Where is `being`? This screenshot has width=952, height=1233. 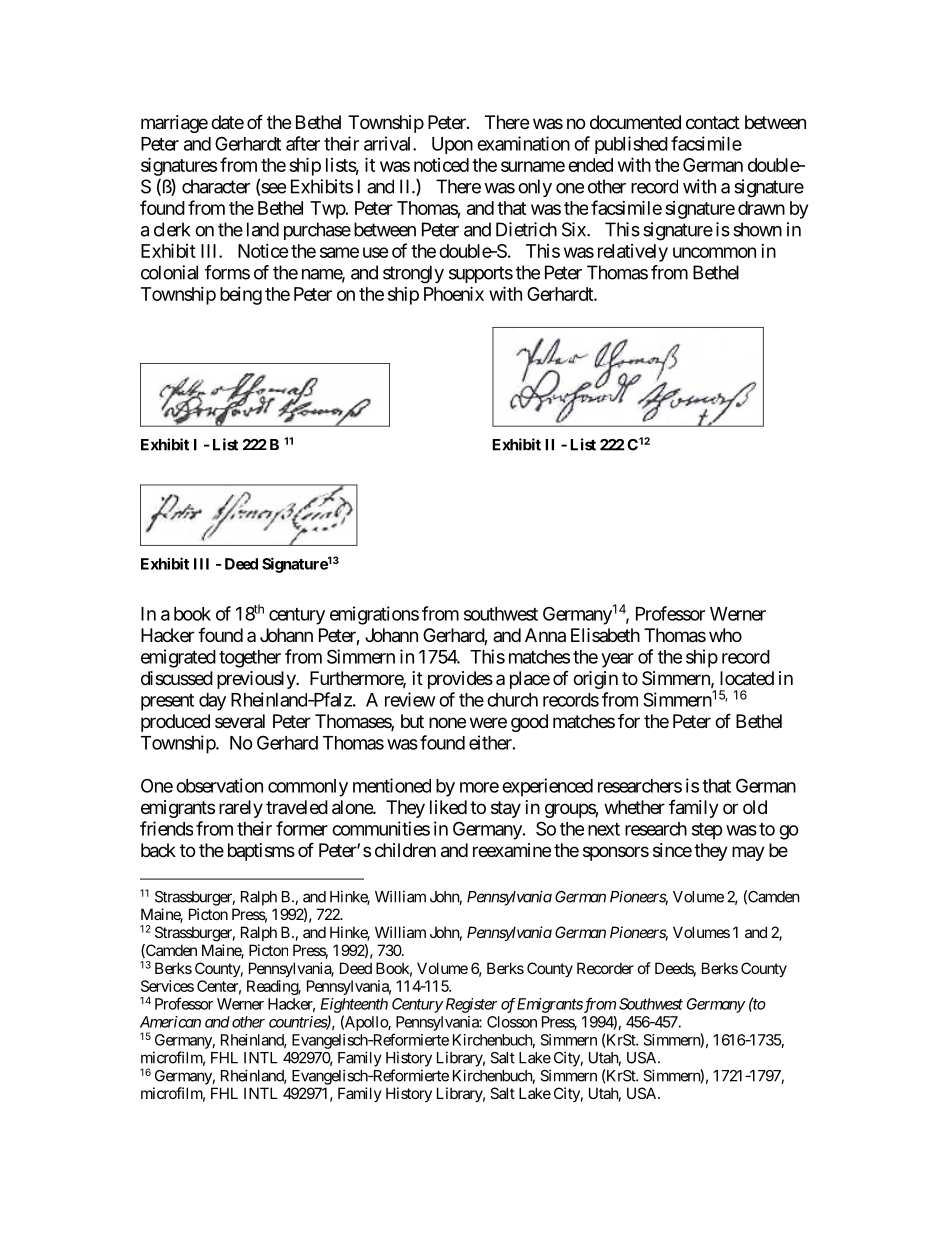 being is located at coordinates (241, 296).
